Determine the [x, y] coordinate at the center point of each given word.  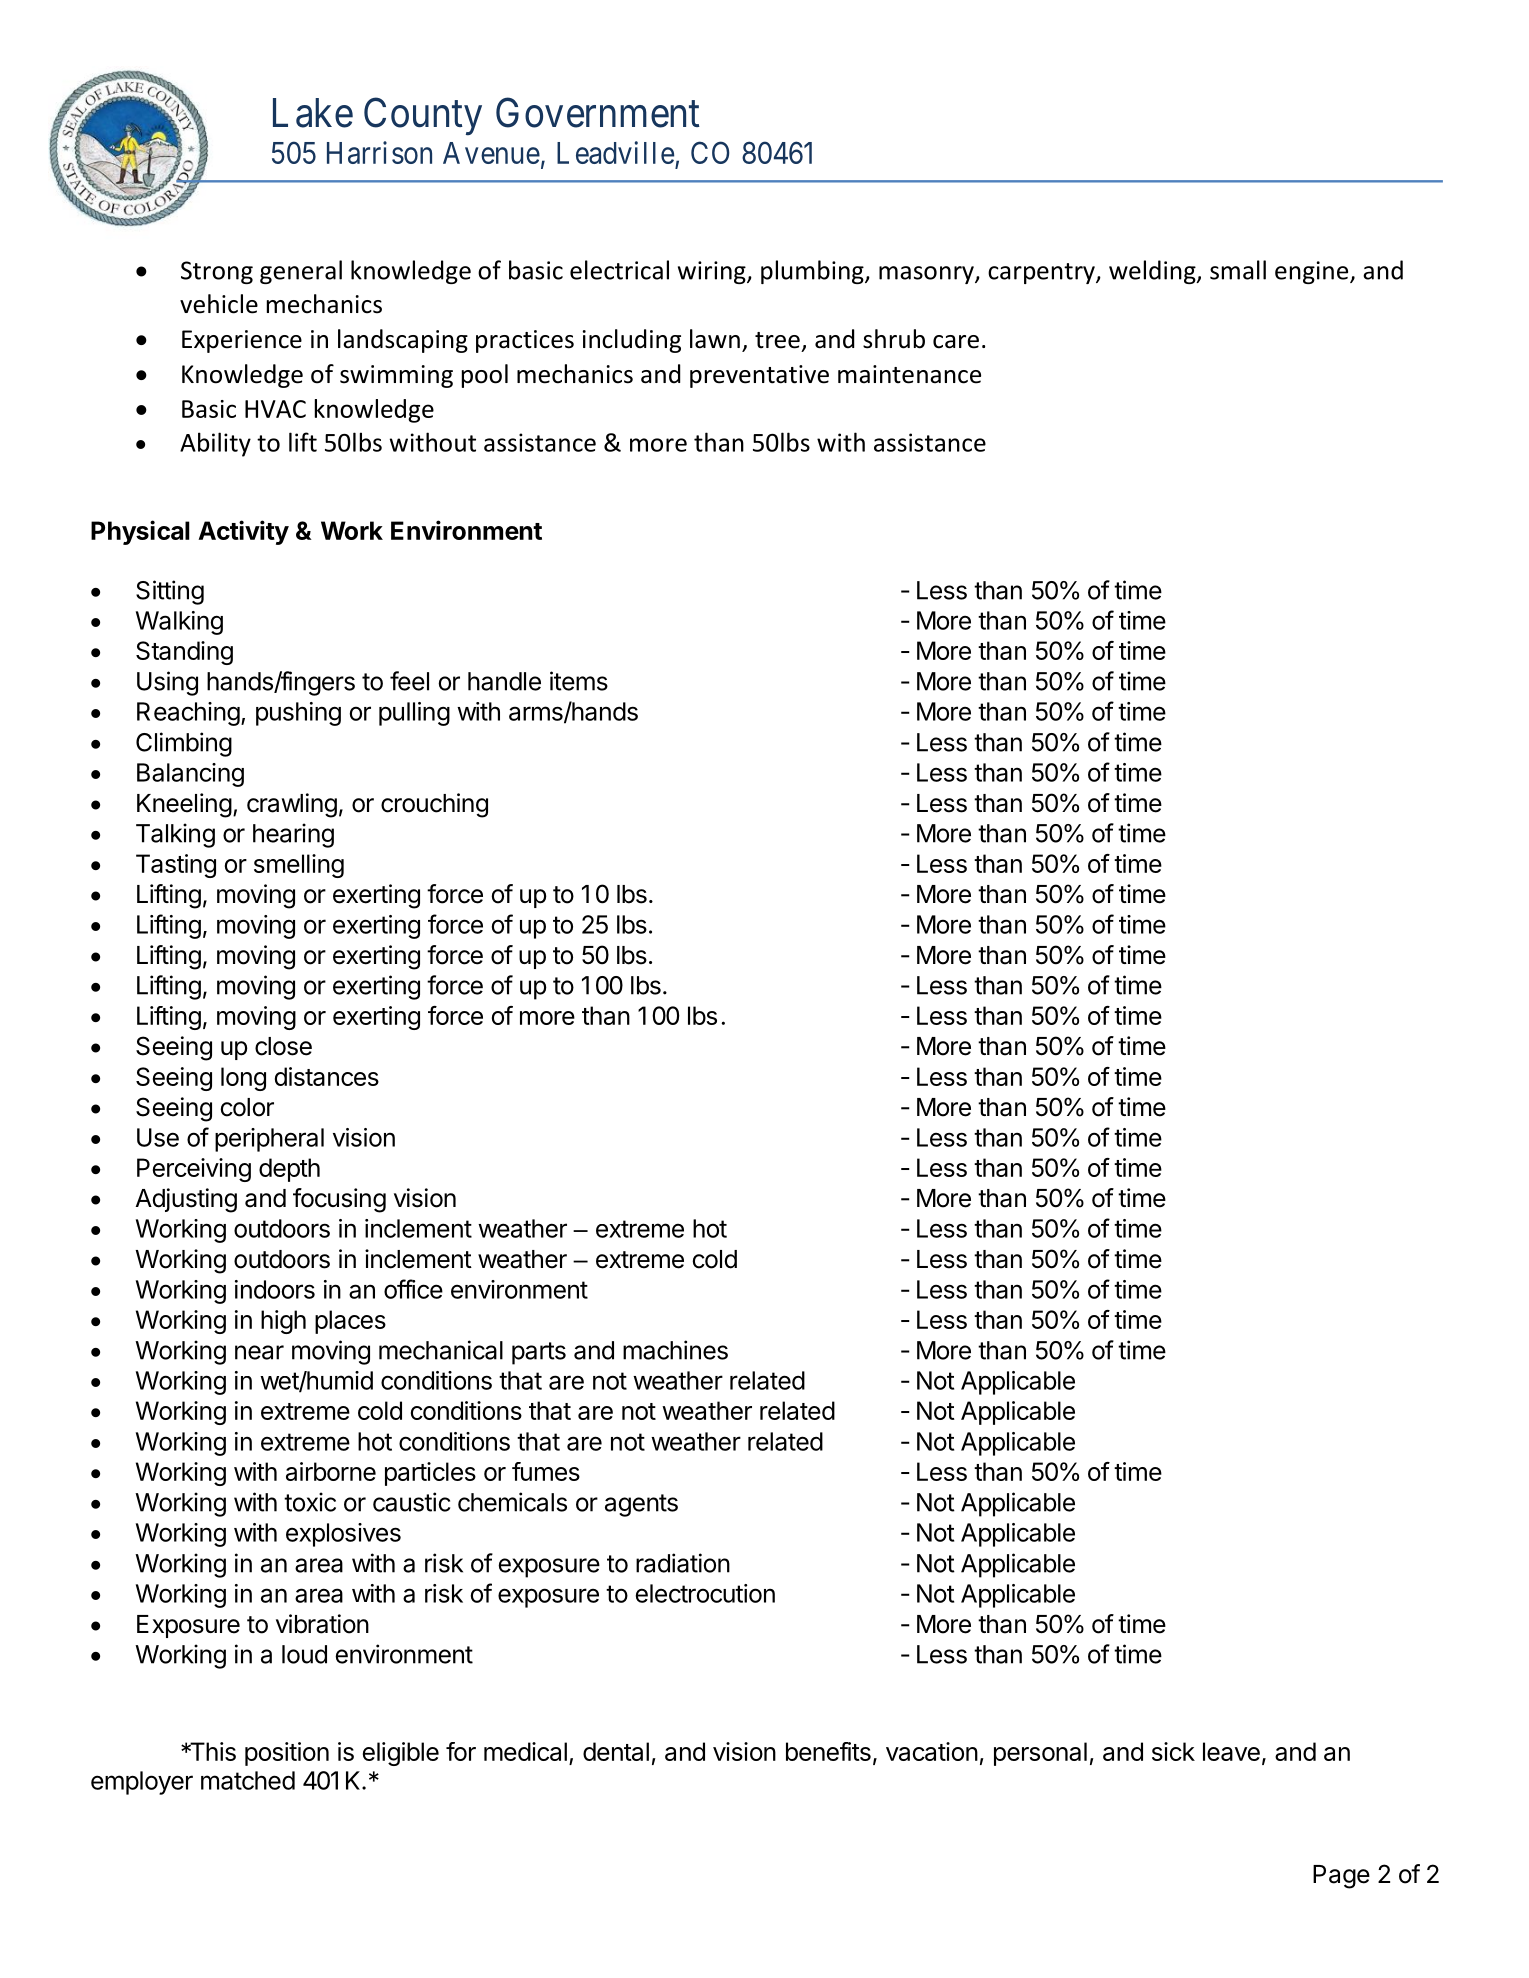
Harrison [379, 152]
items [579, 681]
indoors [275, 1289]
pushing [298, 714]
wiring [713, 272]
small [1238, 270]
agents [641, 1505]
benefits [828, 1751]
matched [248, 1780]
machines [675, 1350]
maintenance [909, 374]
